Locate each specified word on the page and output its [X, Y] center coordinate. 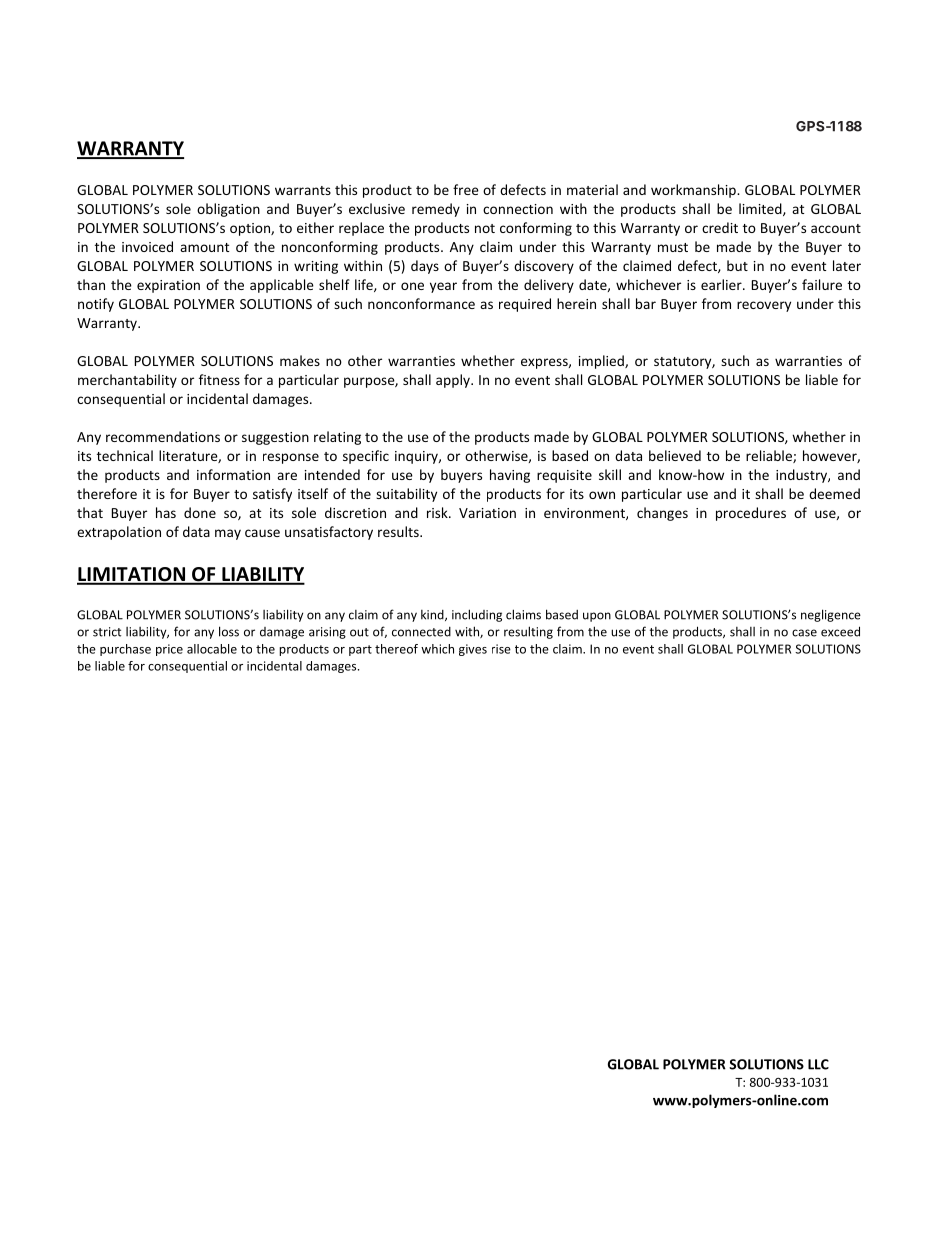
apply [454, 381]
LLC [818, 1064]
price [169, 650]
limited [761, 209]
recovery [764, 306]
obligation [228, 210]
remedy [436, 210]
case [804, 633]
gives [473, 650]
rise [501, 649]
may [228, 534]
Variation [487, 513]
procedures [751, 514]
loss [229, 631]
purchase [125, 650]
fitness [219, 379]
